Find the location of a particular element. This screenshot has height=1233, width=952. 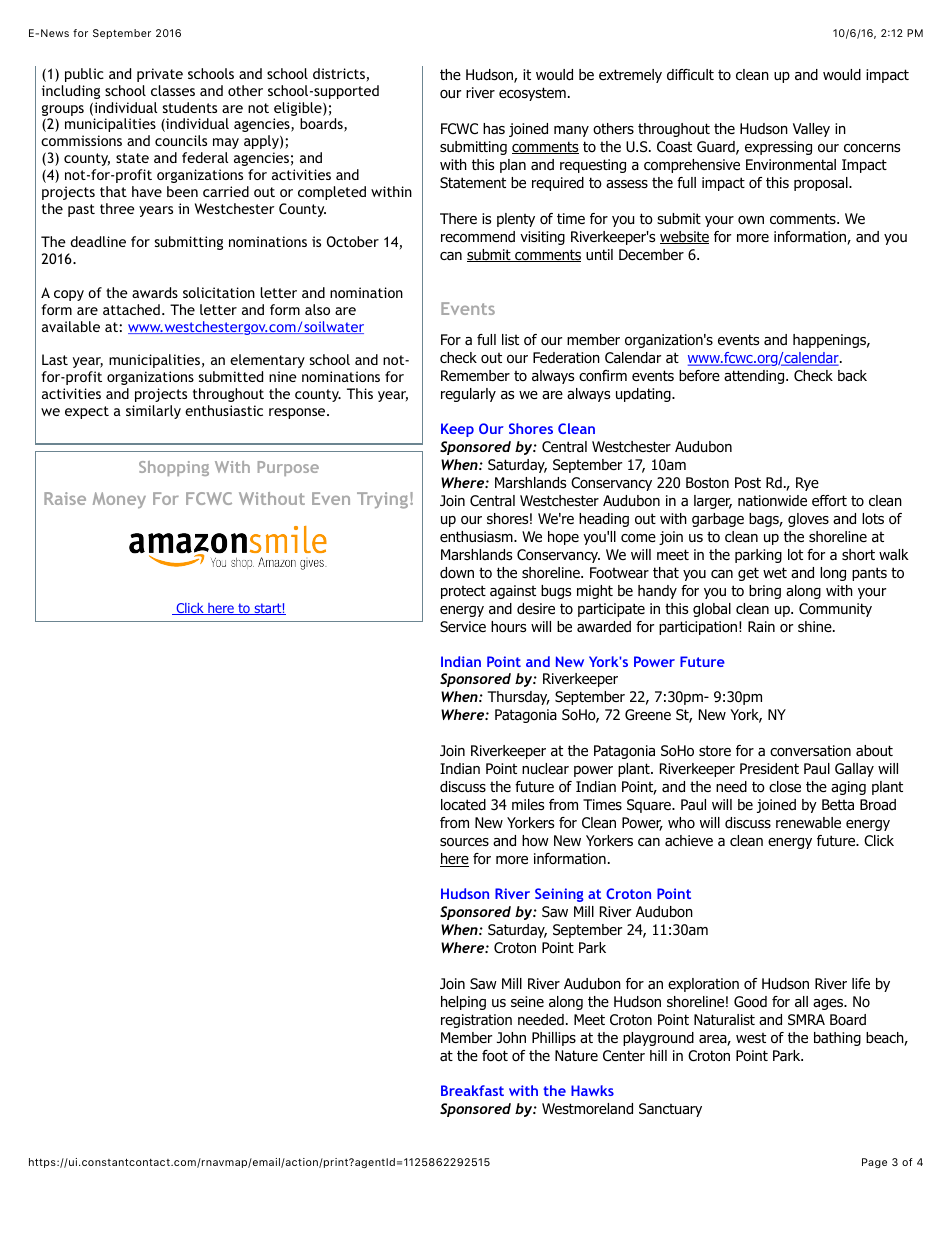

Hawks is located at coordinates (592, 1090).
